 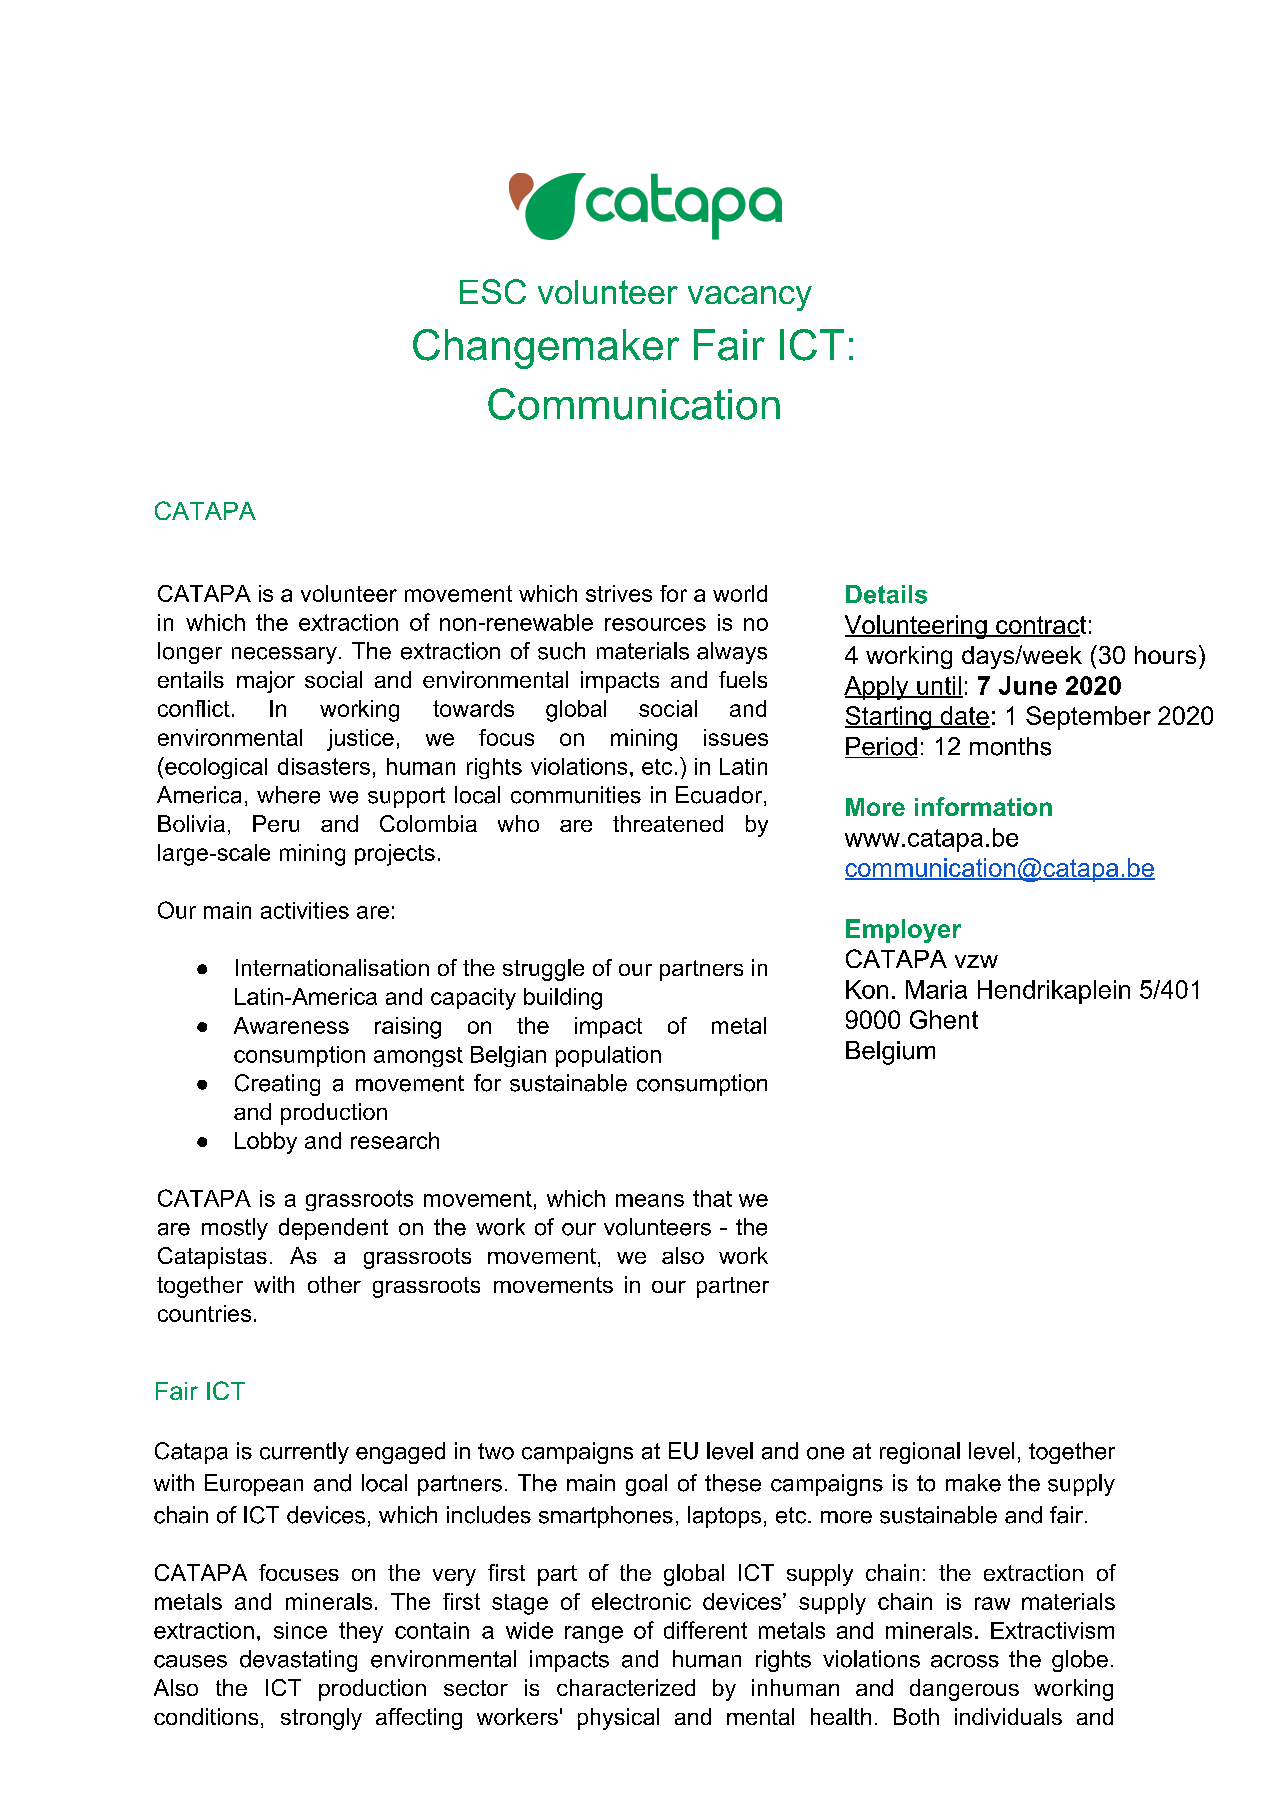 What do you see at coordinates (750, 298) in the screenshot?
I see `vacancy` at bounding box center [750, 298].
